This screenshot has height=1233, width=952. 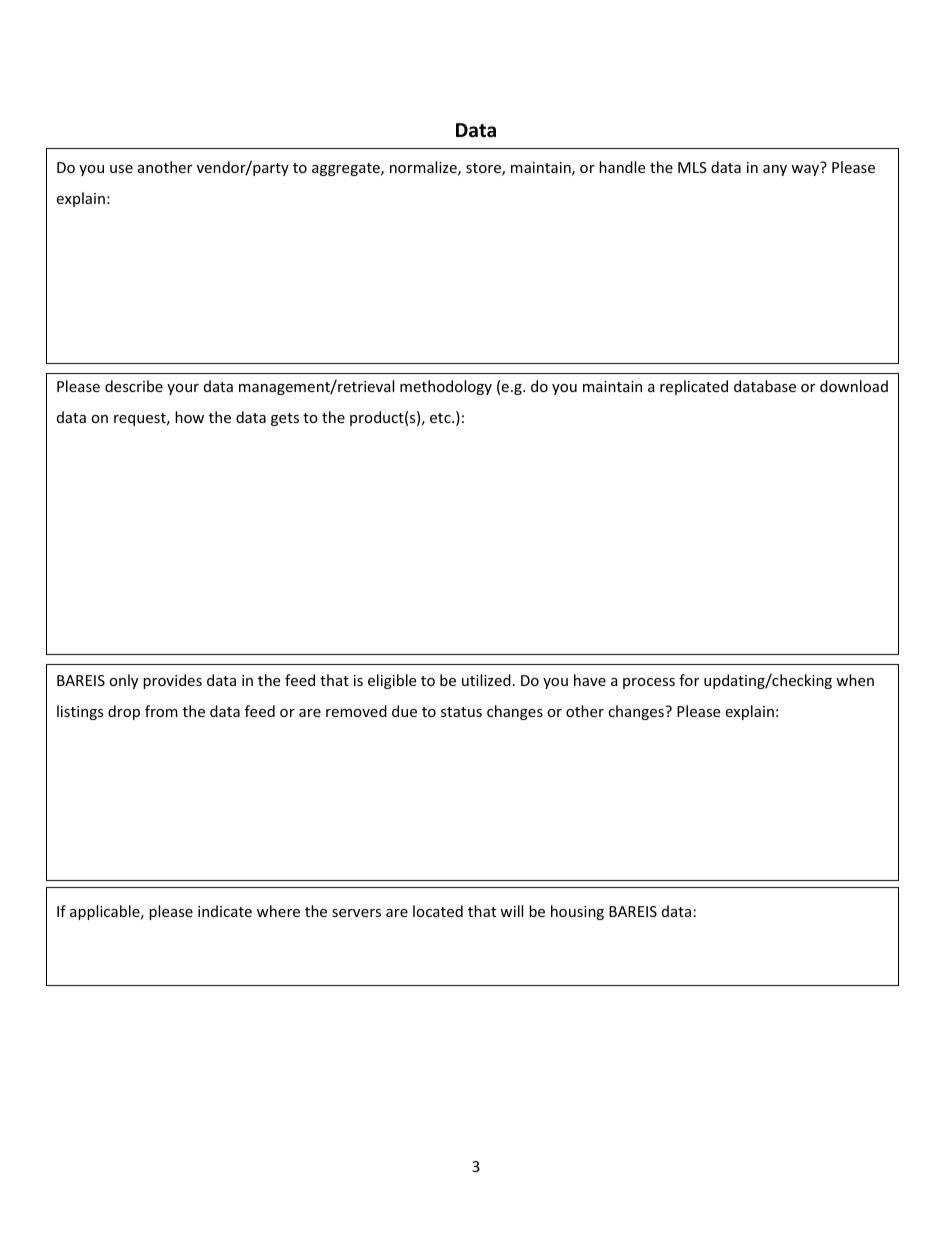 I want to click on for, so click(x=689, y=680).
